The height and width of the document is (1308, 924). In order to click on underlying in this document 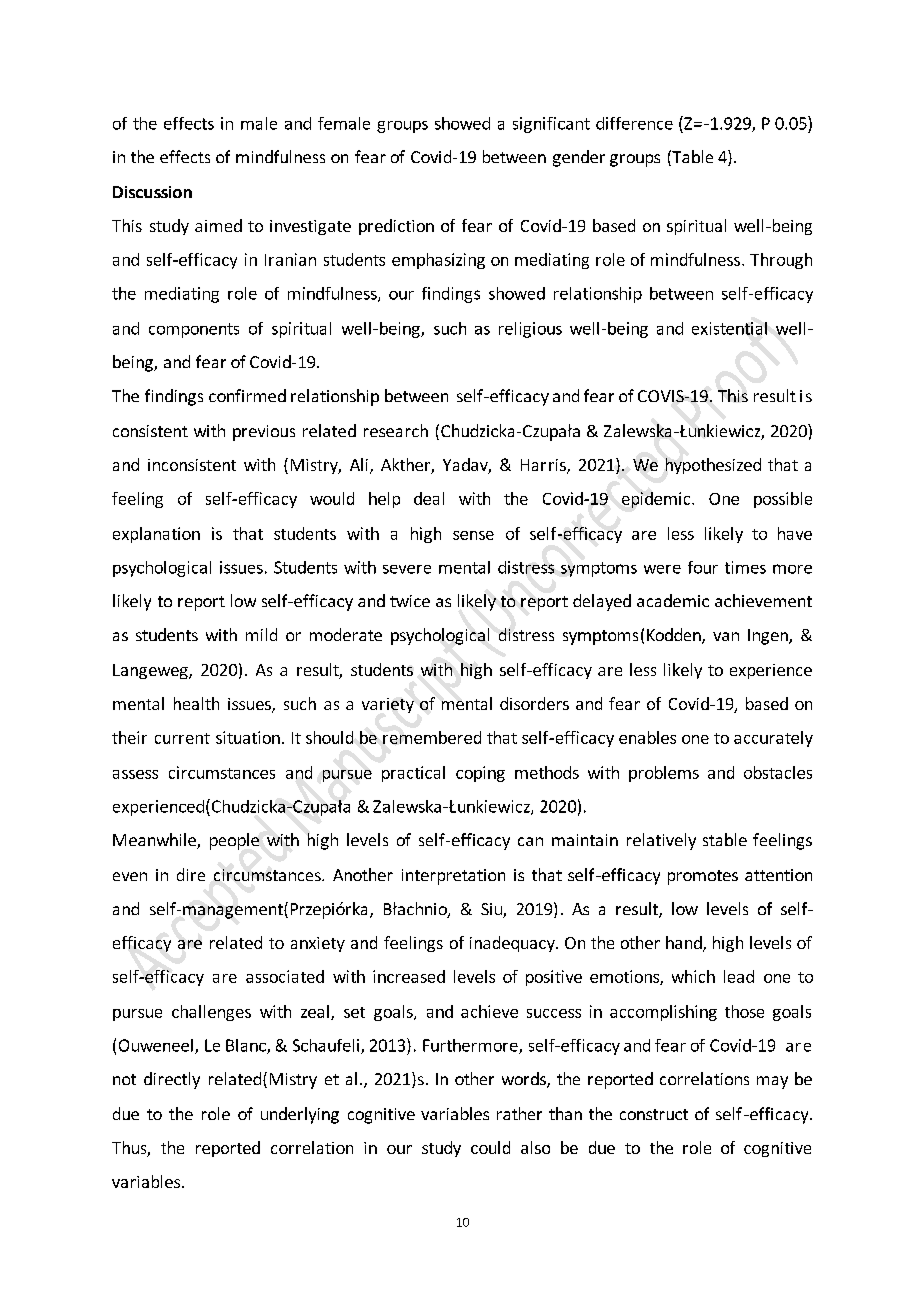, I will do `click(300, 1115)`.
